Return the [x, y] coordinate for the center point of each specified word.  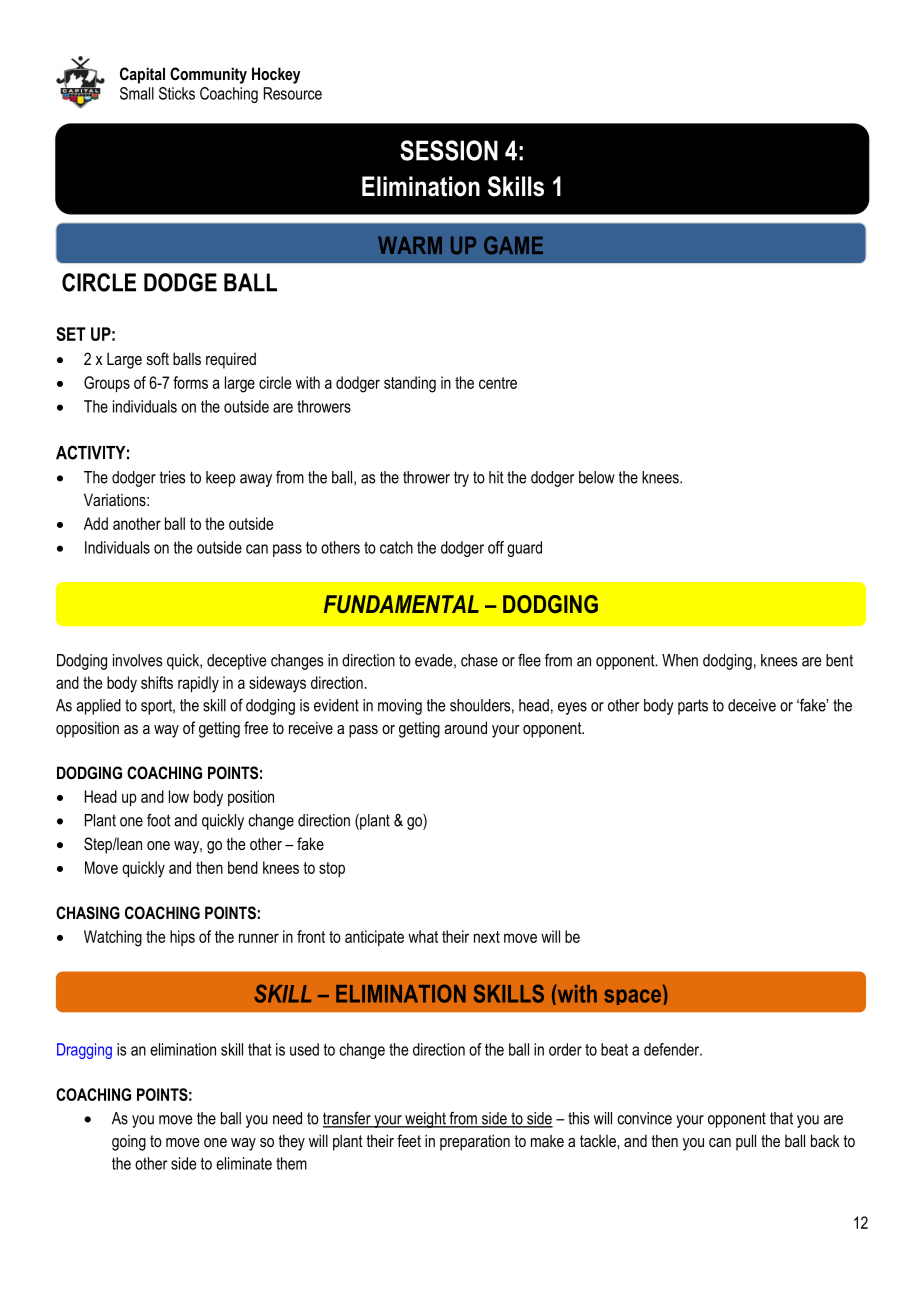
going [129, 1143]
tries [172, 477]
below [597, 477]
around [465, 727]
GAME [513, 245]
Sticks [177, 93]
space [632, 997]
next [487, 937]
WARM [410, 245]
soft [158, 358]
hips [182, 938]
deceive [752, 705]
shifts [157, 682]
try [461, 479]
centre [498, 383]
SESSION [449, 150]
